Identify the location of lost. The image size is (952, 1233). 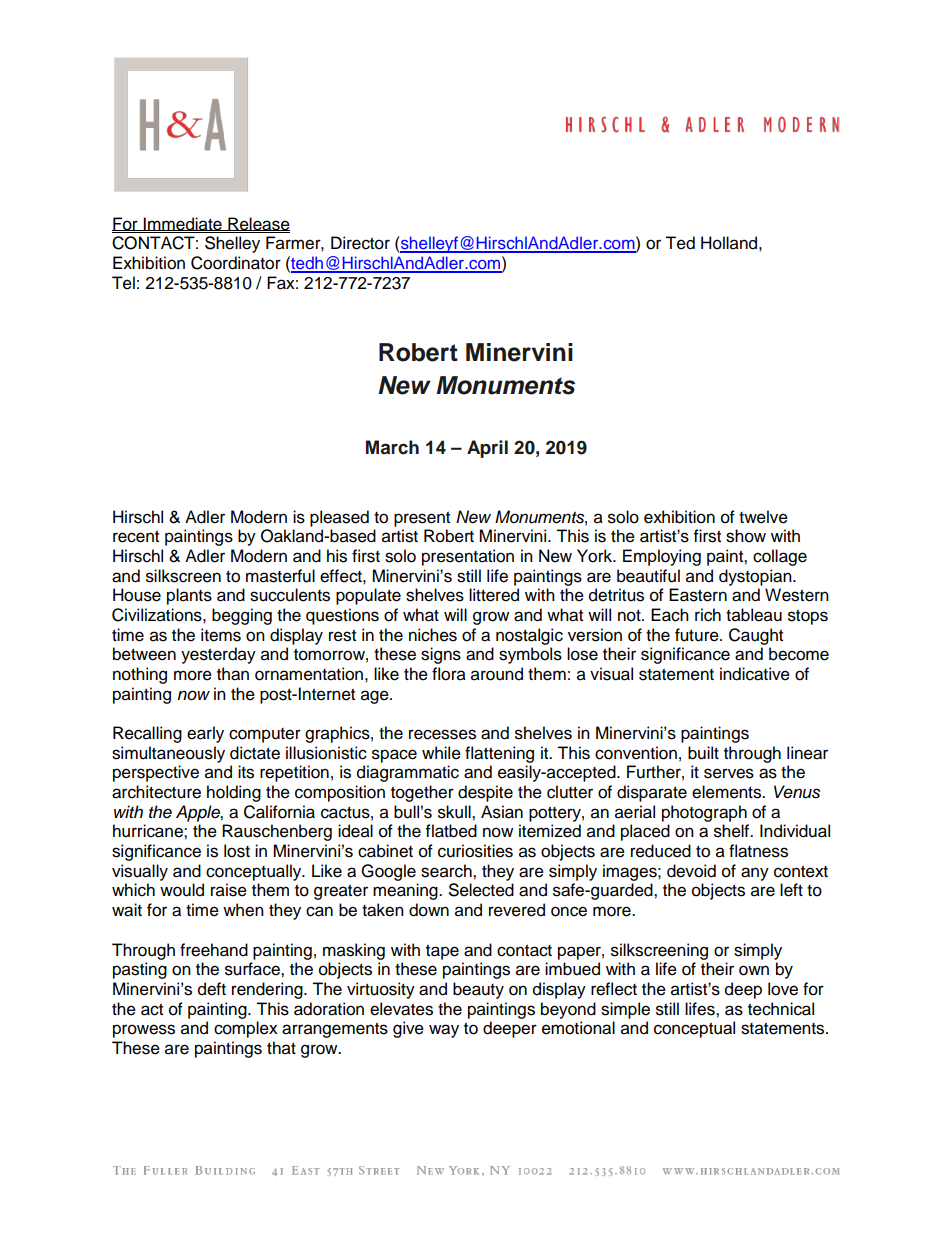
(237, 851).
